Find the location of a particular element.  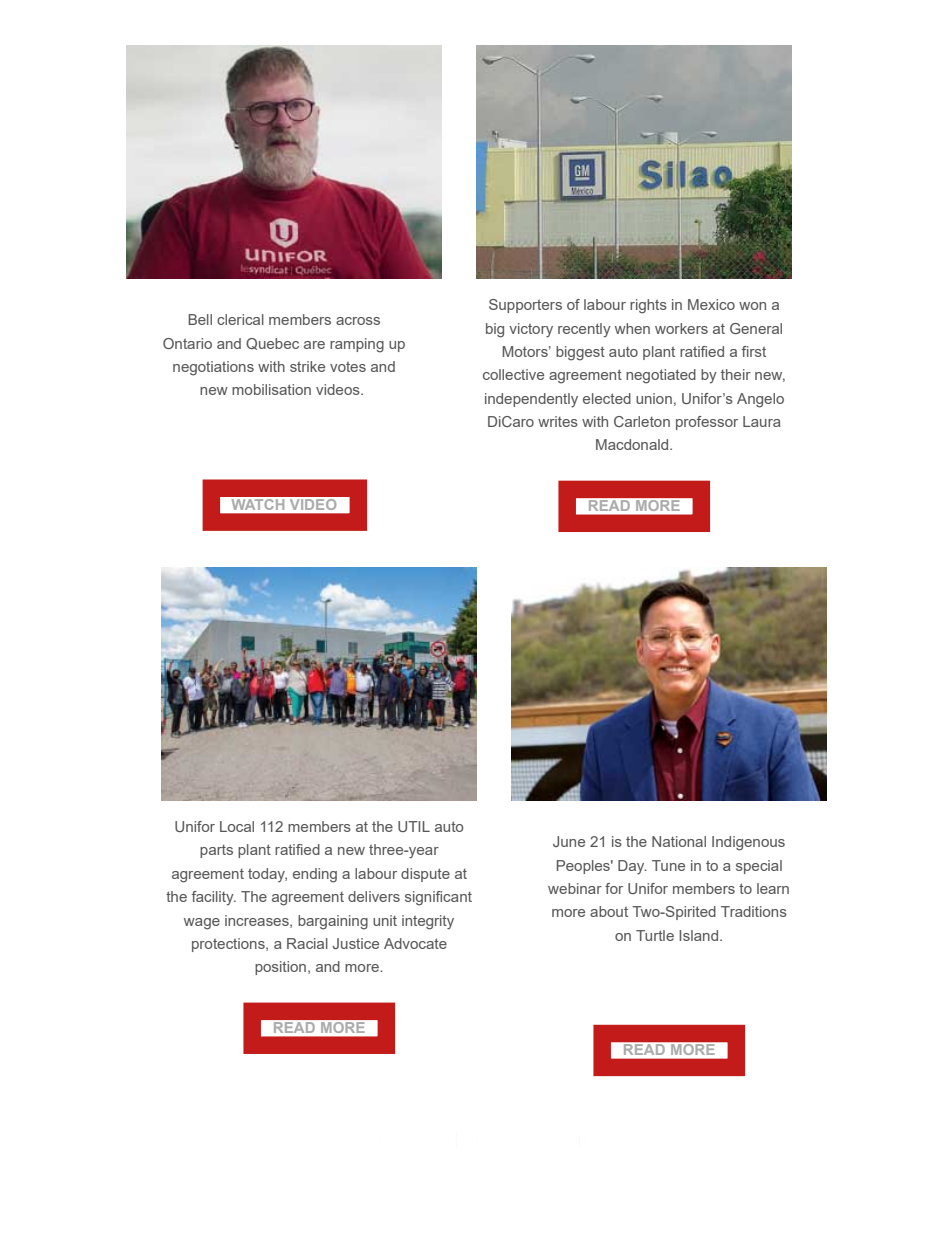

Indigenous is located at coordinates (748, 843).
